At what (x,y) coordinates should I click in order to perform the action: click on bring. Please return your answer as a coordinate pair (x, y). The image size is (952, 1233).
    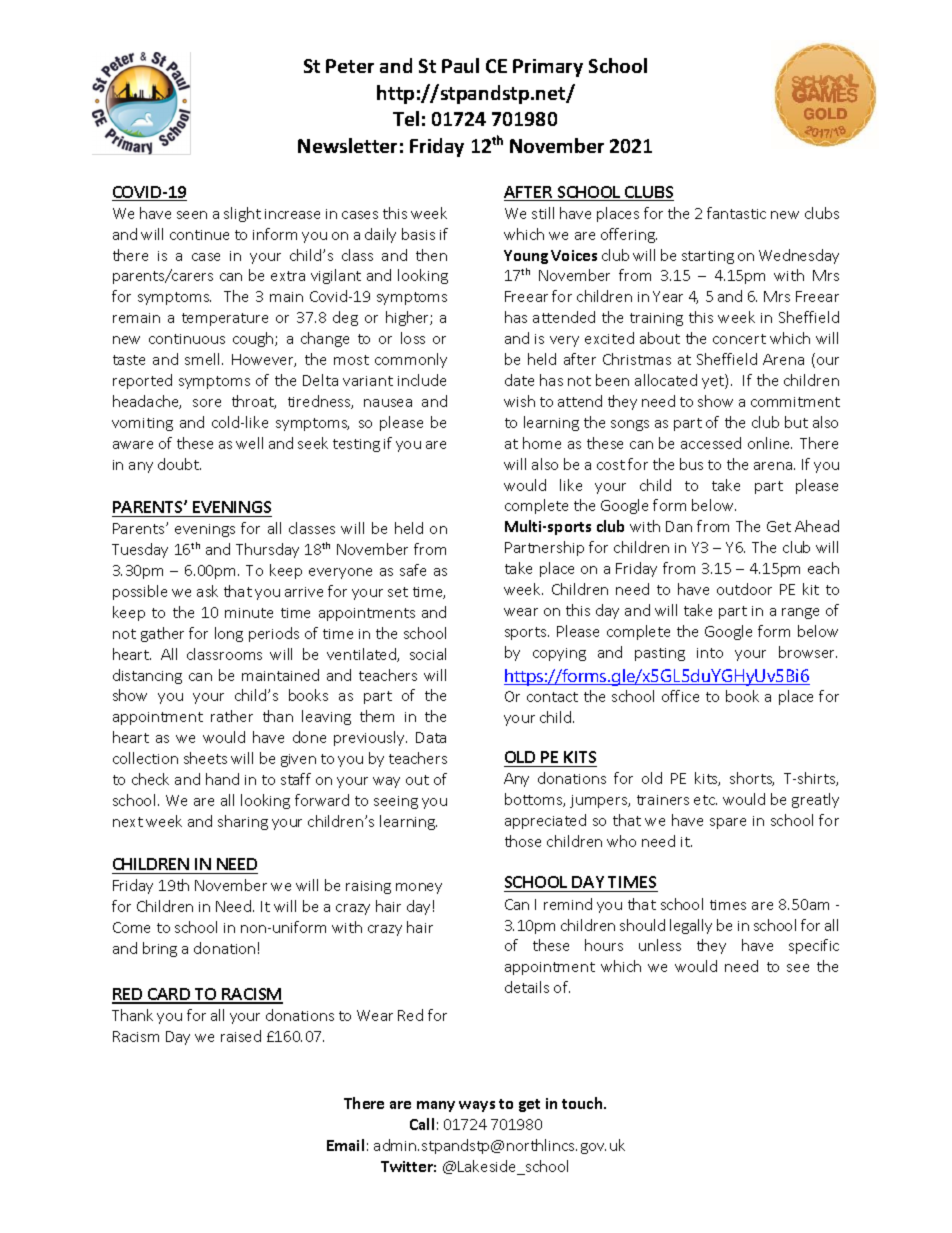
    Looking at the image, I should click on (160, 949).
